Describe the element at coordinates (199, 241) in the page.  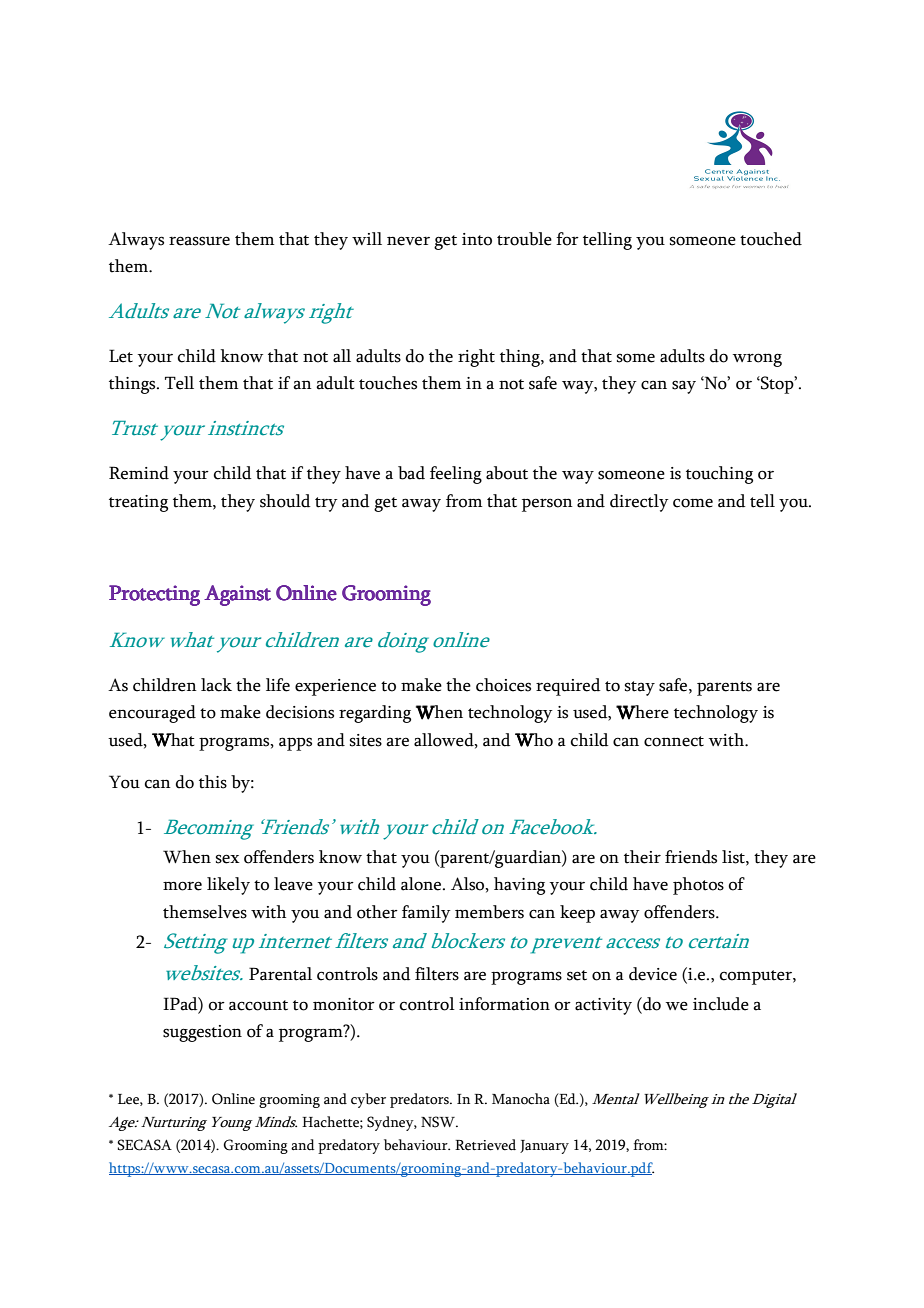
I see `reassure` at that location.
